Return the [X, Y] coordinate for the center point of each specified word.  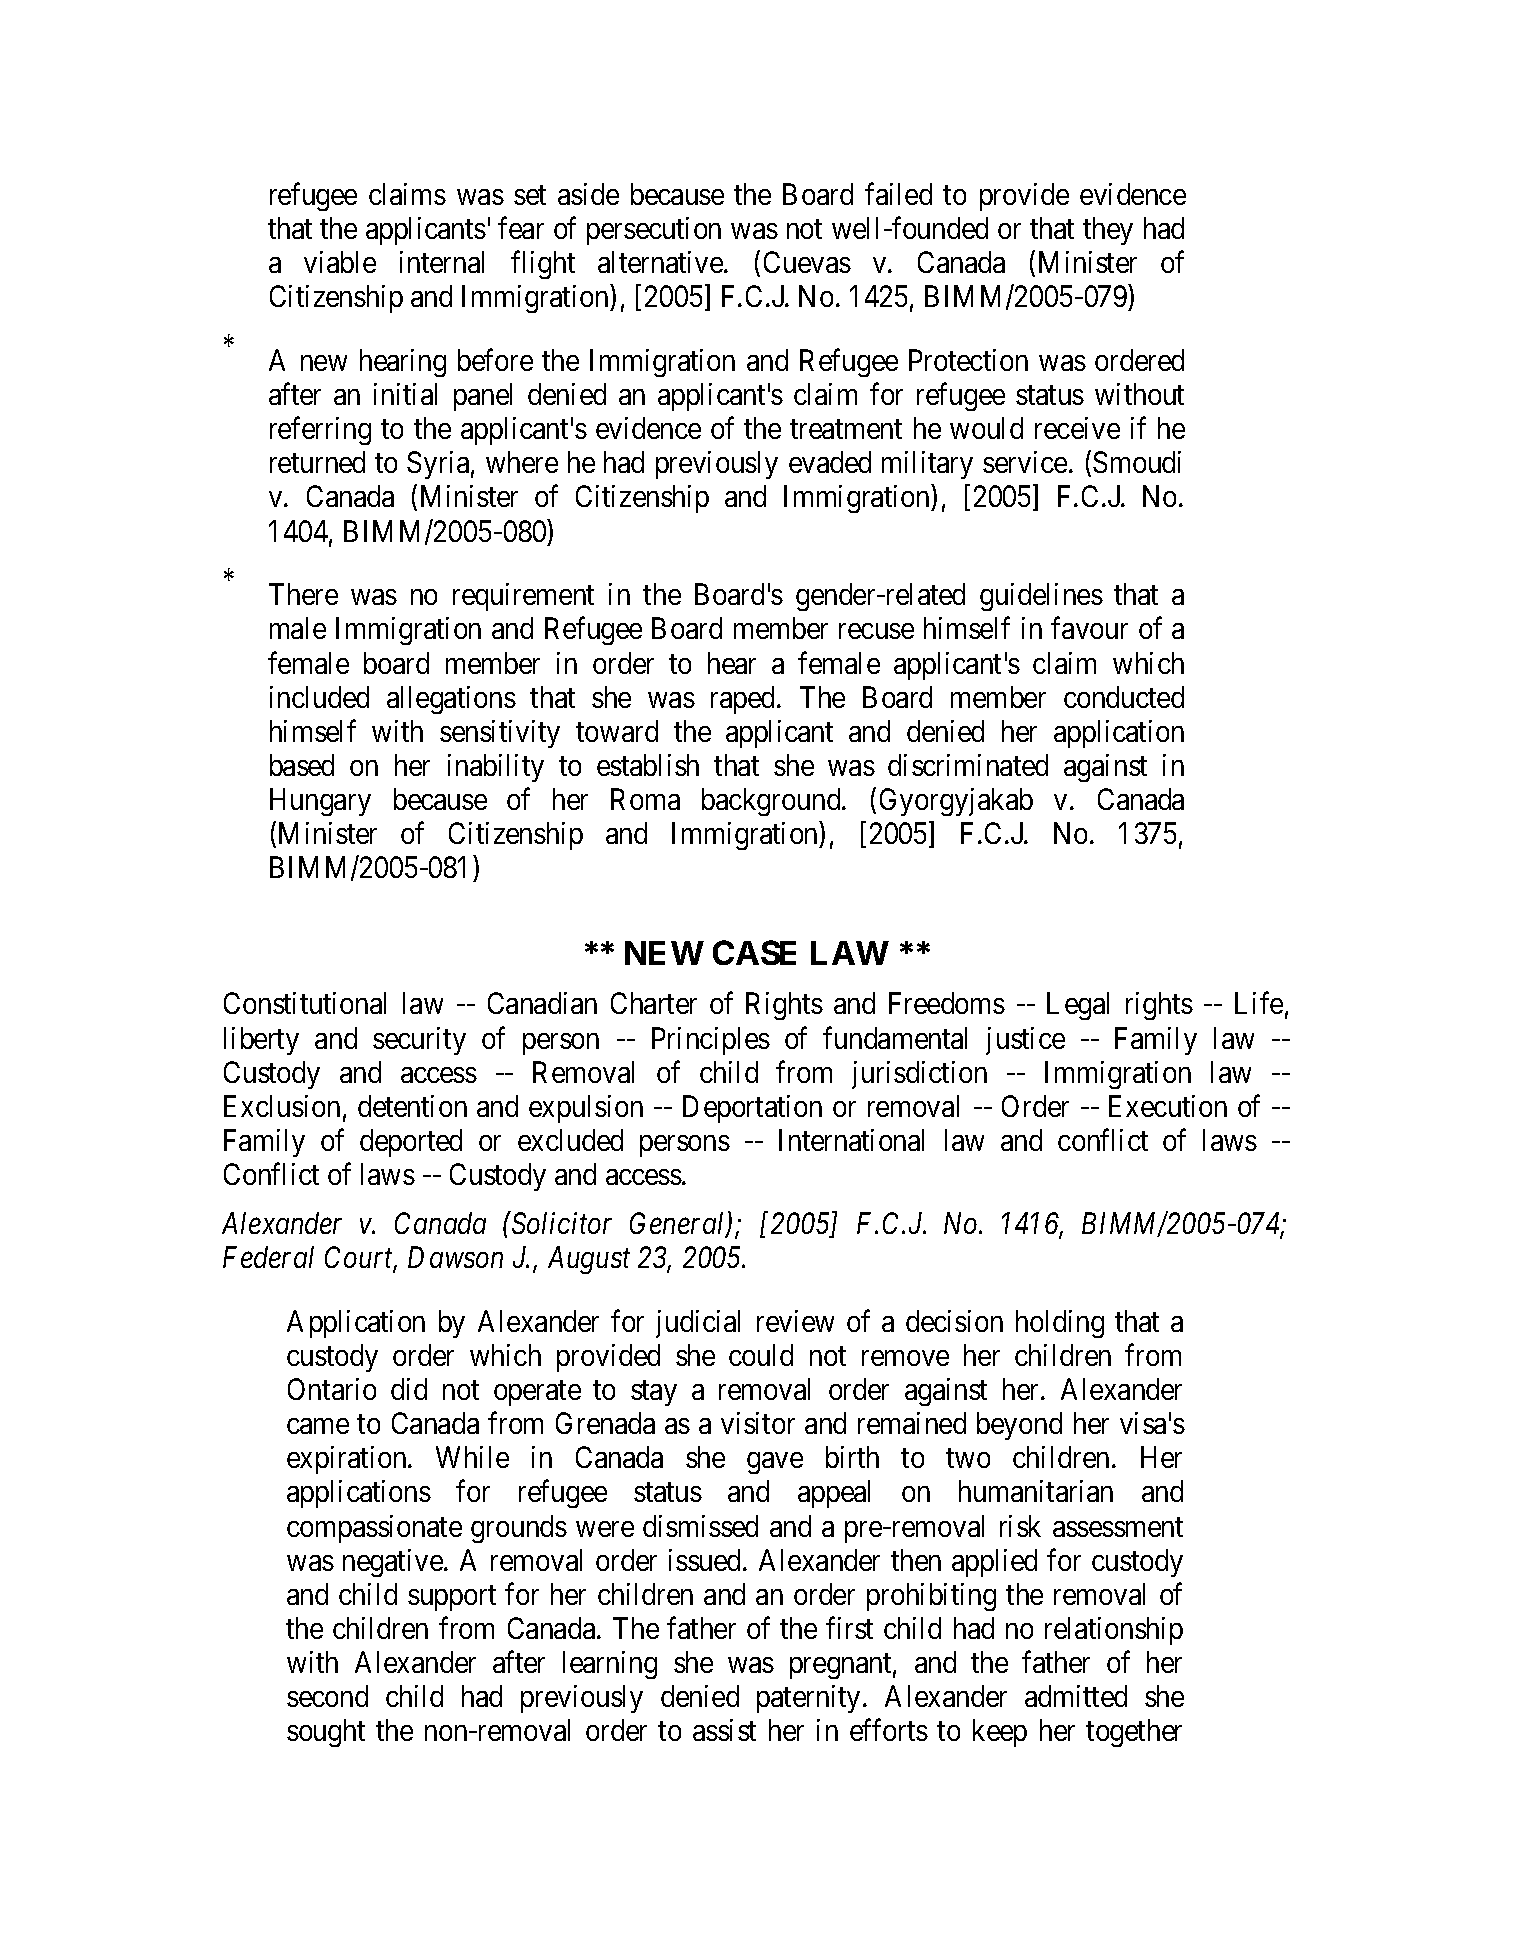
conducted [1124, 697]
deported [411, 1143]
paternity [808, 1699]
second [327, 1696]
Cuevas [807, 262]
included [319, 697]
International [851, 1140]
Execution [1168, 1106]
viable [340, 262]
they [1108, 231]
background [772, 802]
